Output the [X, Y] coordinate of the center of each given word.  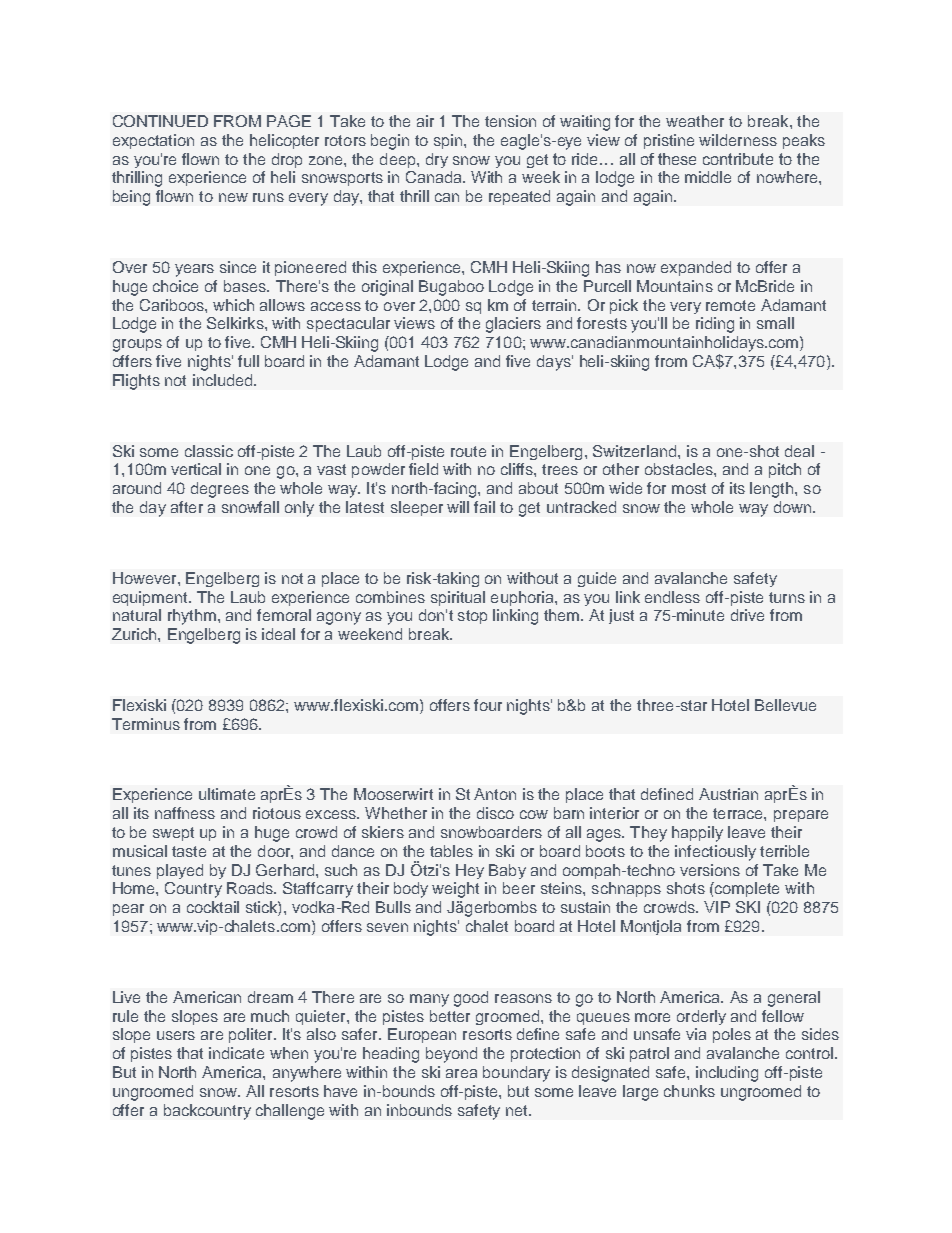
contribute [738, 159]
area [461, 1073]
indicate [236, 1053]
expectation [153, 141]
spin [449, 141]
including [727, 1074]
